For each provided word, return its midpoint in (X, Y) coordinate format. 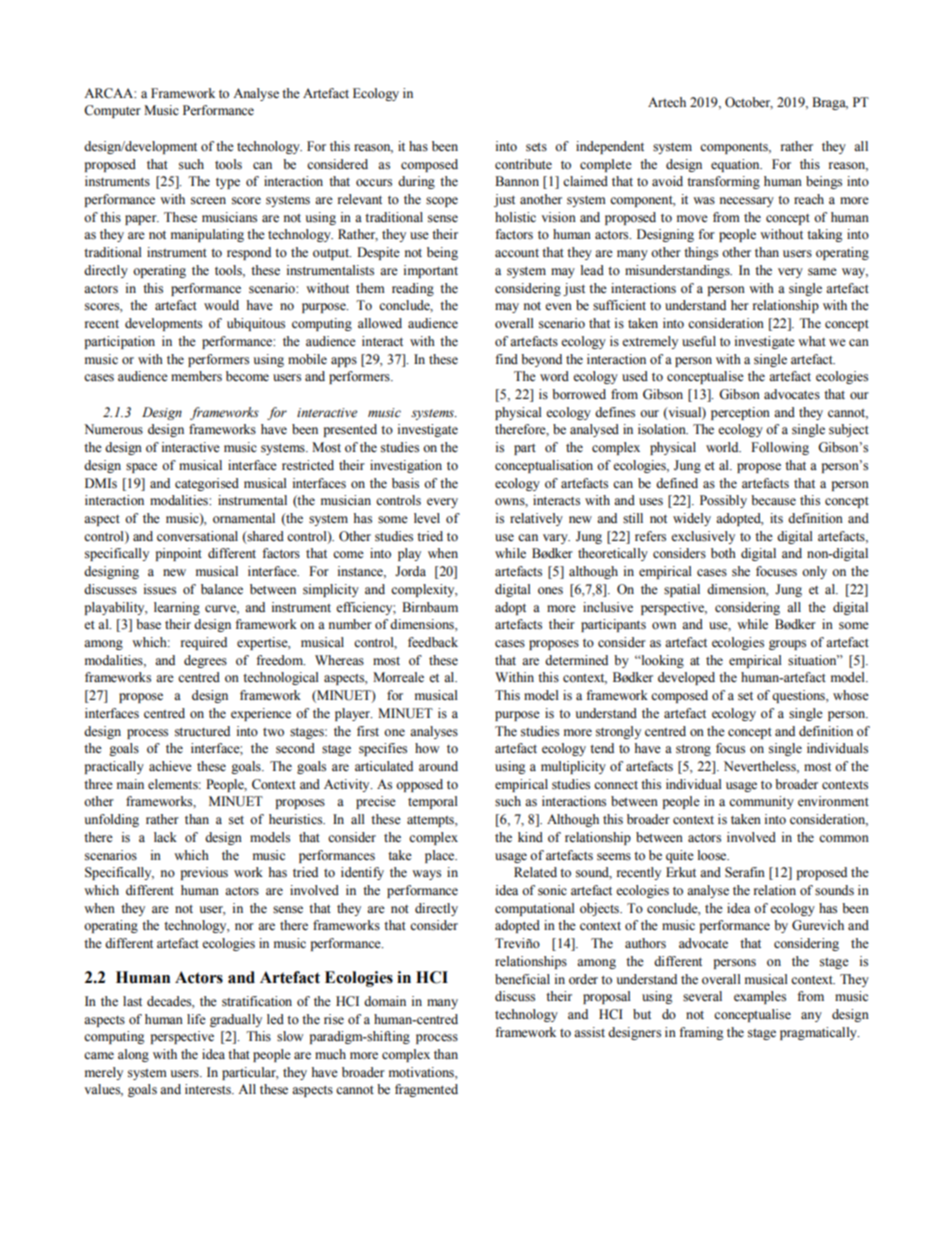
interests (209, 1089)
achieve (170, 766)
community (761, 802)
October (749, 103)
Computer (112, 111)
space (141, 468)
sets (536, 147)
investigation (406, 466)
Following (780, 448)
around (438, 766)
